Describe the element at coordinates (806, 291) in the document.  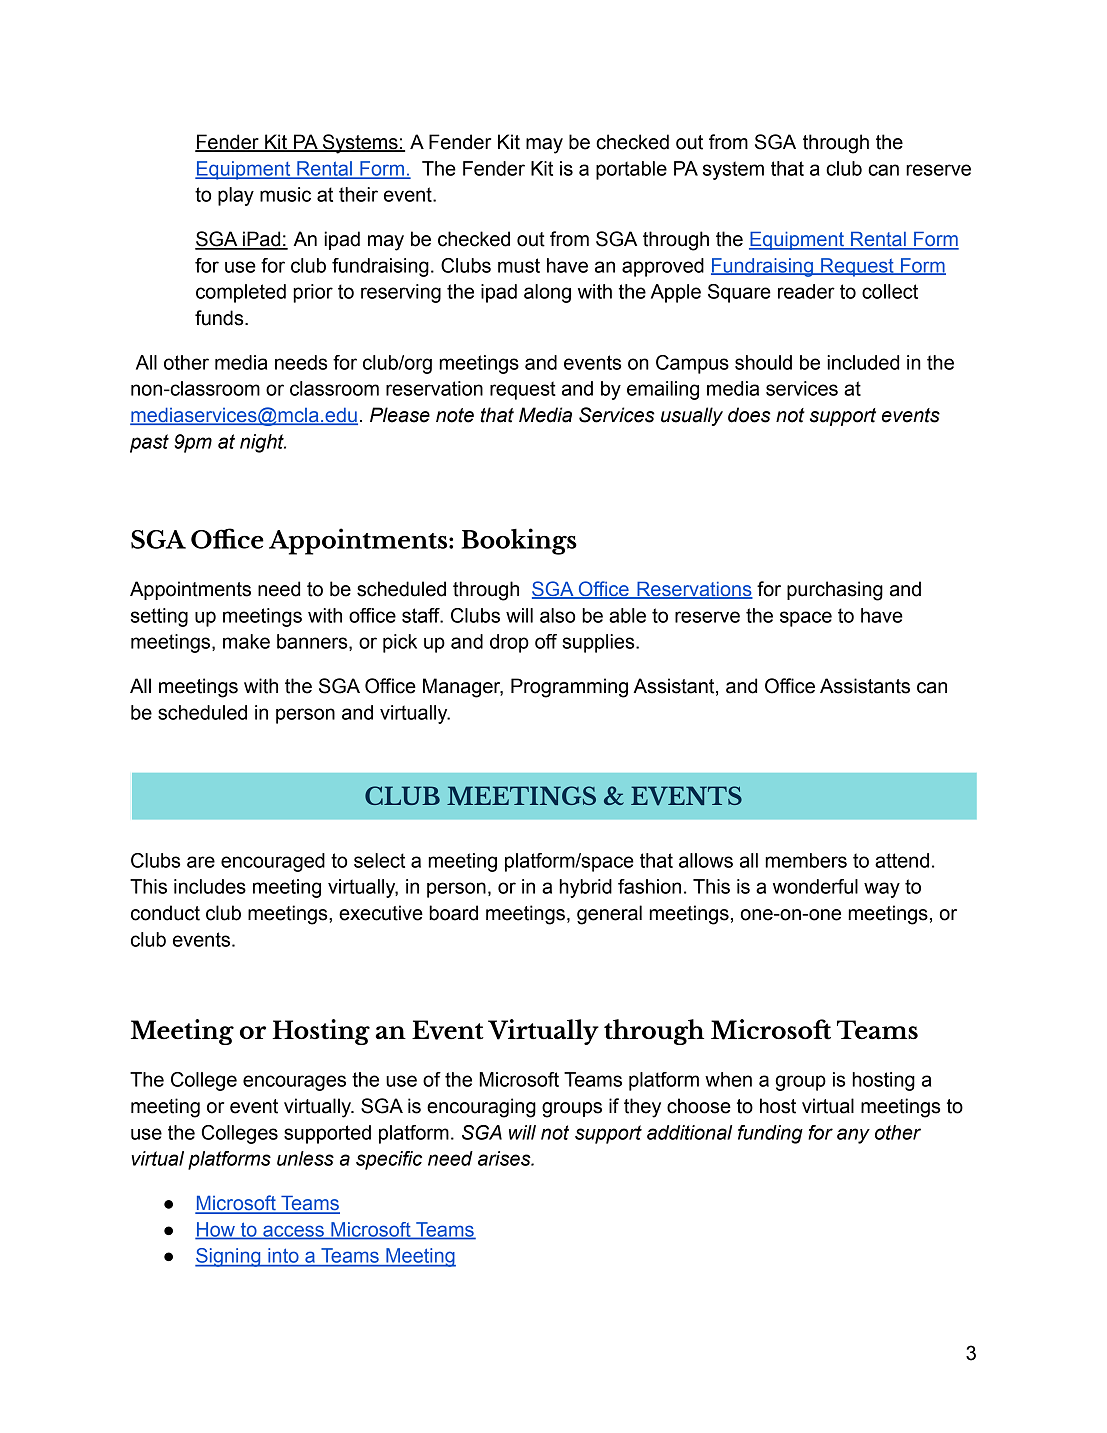
I see `reader` at that location.
